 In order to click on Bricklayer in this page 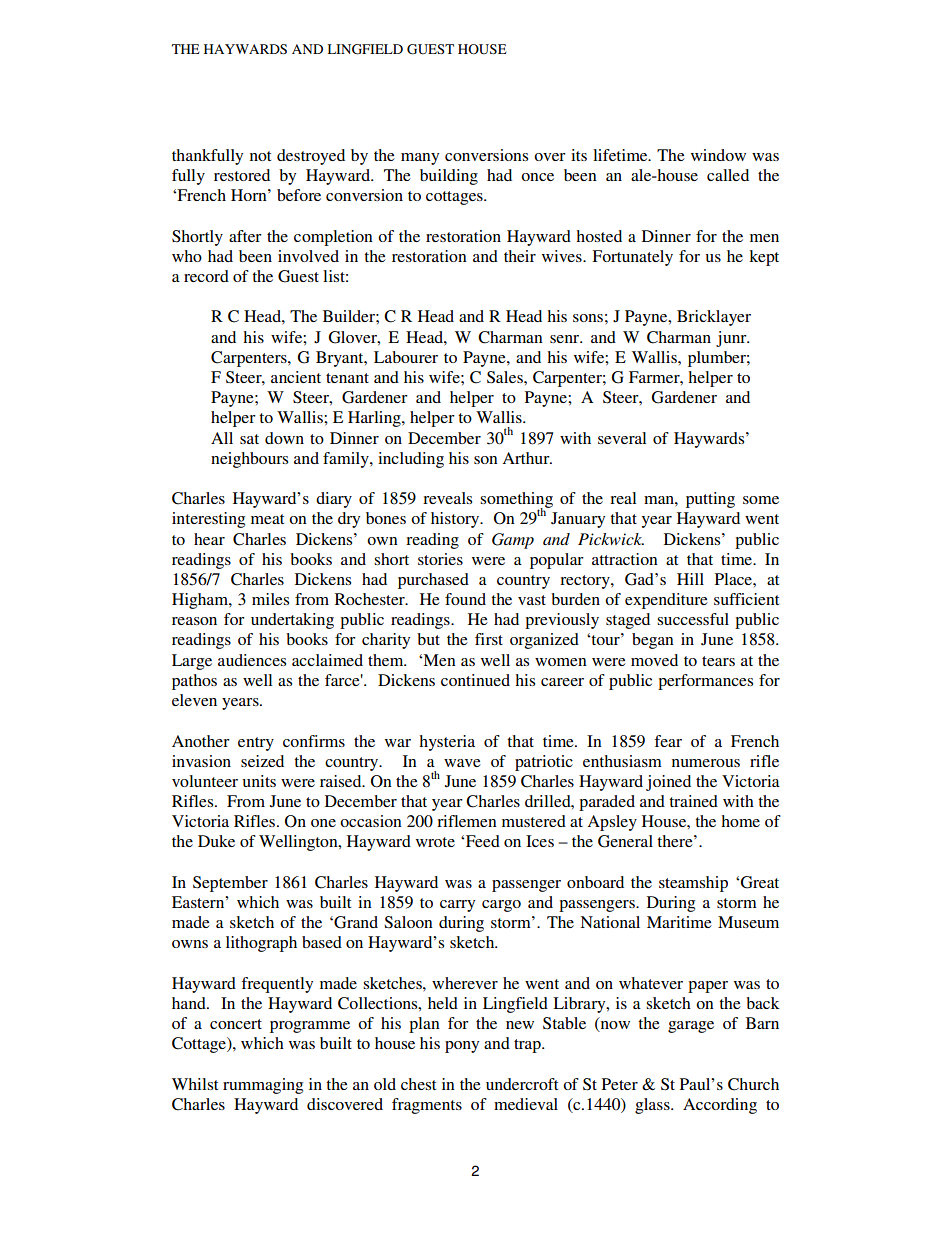, I will do `click(714, 318)`.
